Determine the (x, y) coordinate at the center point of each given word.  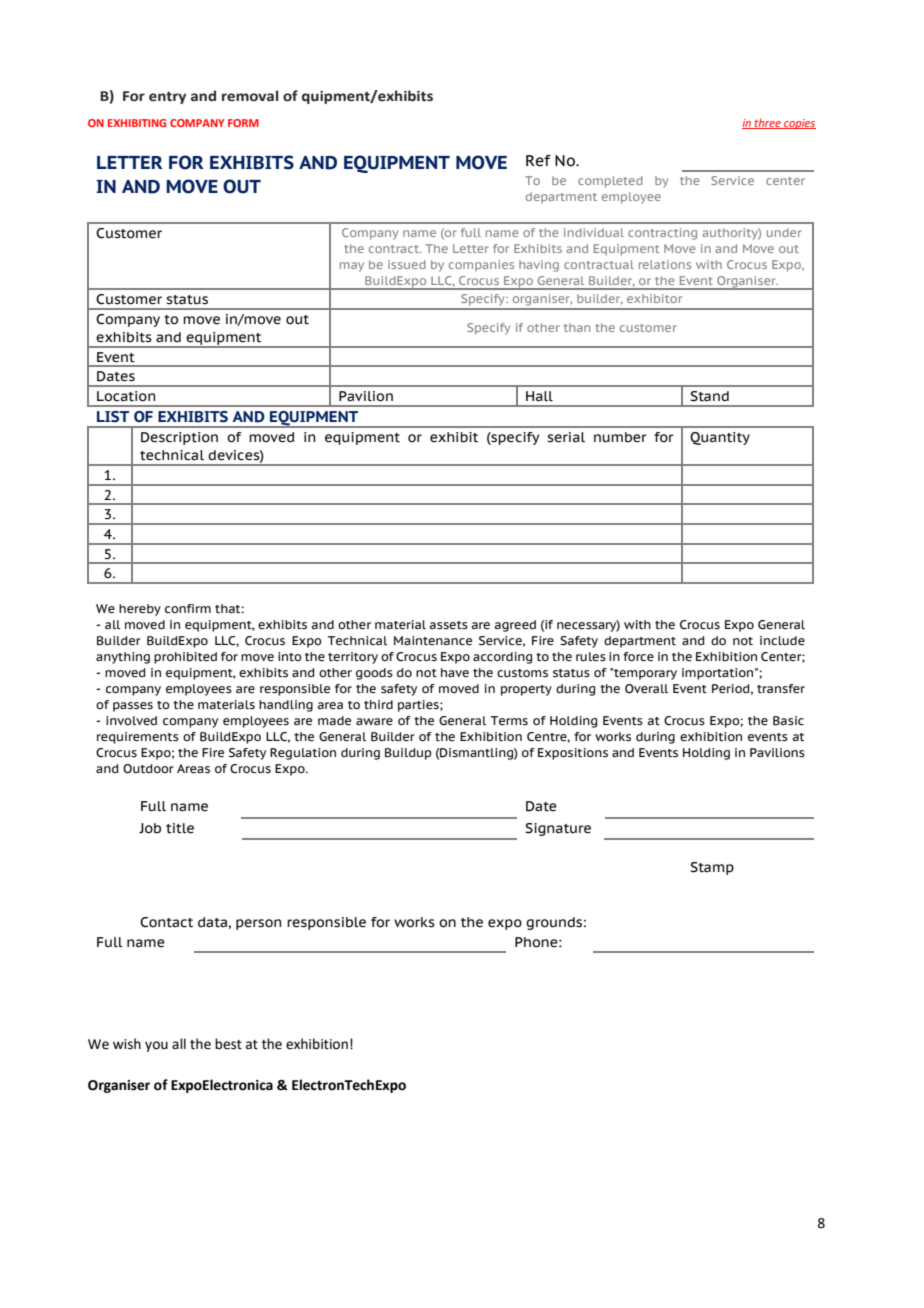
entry (167, 98)
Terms (509, 720)
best (228, 1044)
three (768, 124)
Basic (788, 721)
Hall (539, 396)
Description (179, 438)
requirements (138, 738)
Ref (538, 161)
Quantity (720, 438)
